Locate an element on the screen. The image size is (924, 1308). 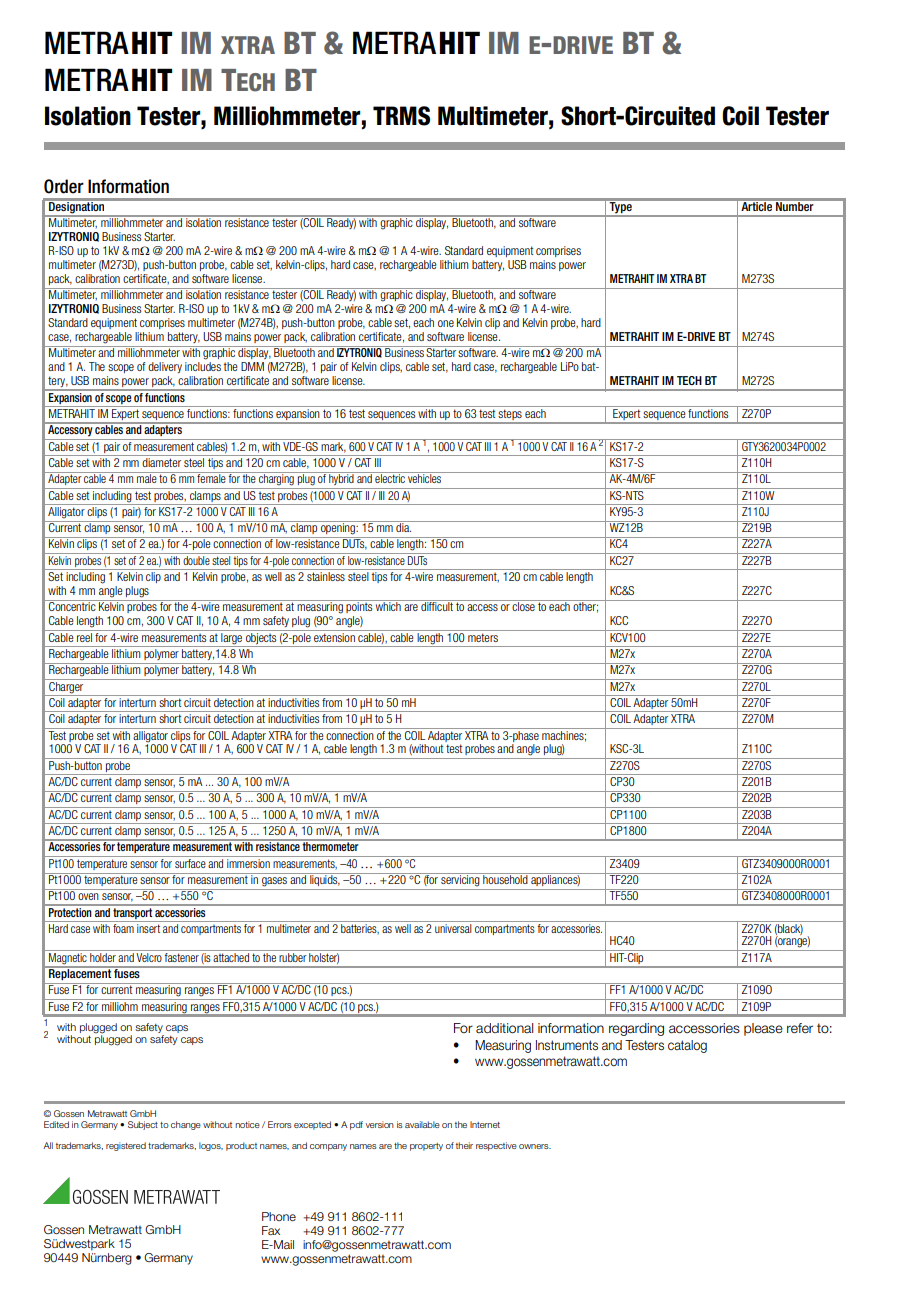
property is located at coordinates (426, 1147).
